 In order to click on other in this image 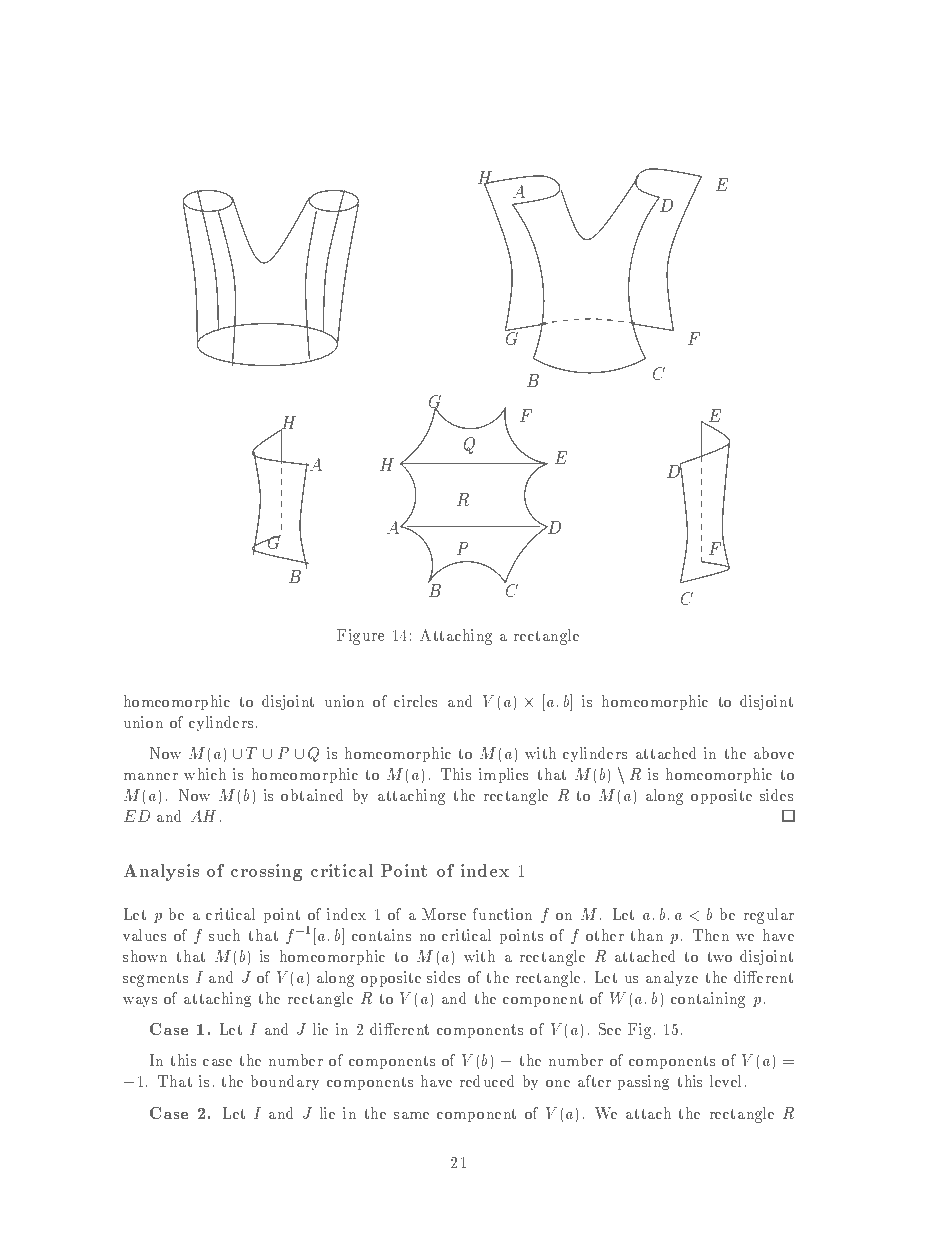, I will do `click(605, 935)`.
